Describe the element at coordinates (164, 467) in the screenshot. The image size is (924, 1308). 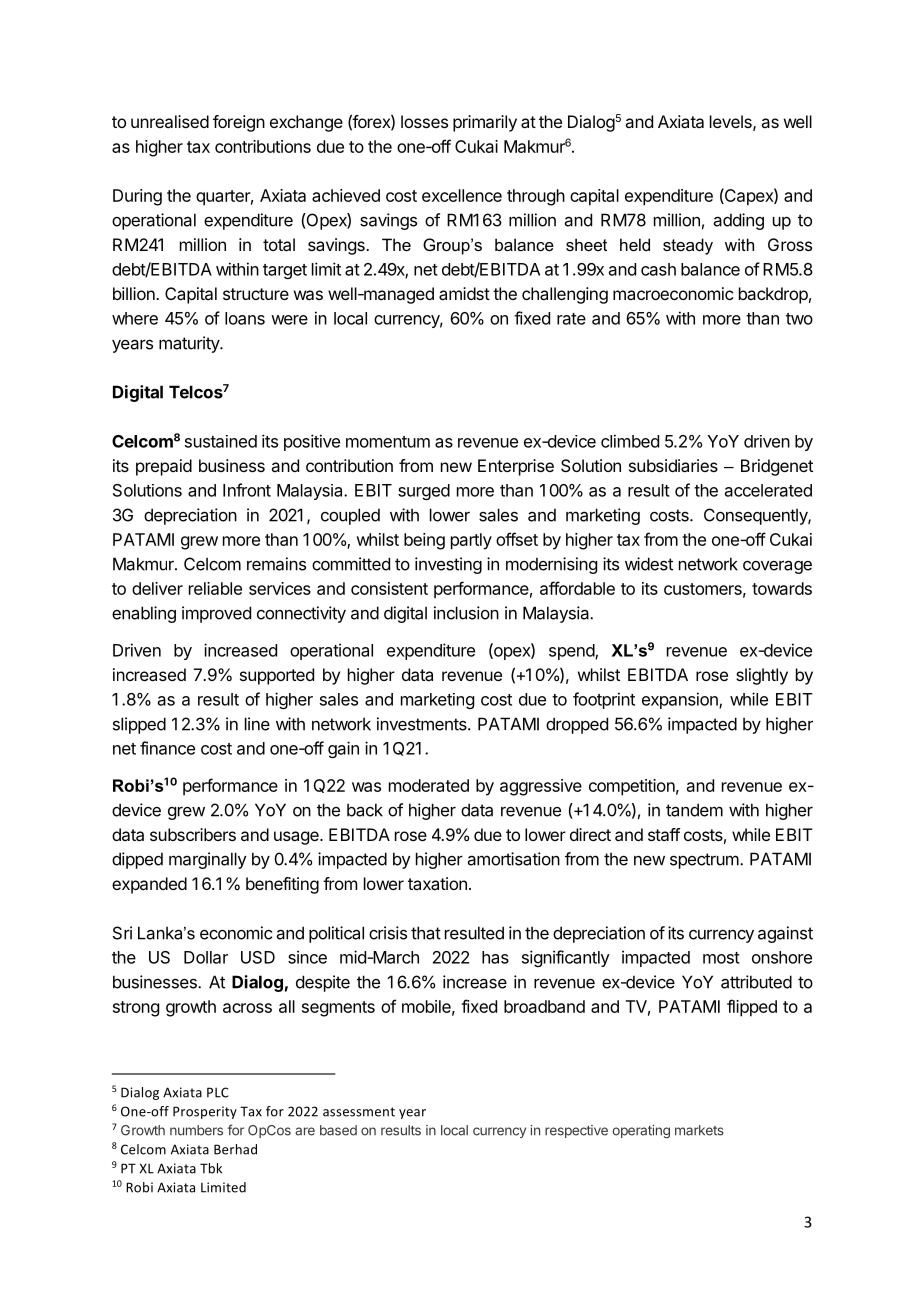
I see `prepaid` at that location.
